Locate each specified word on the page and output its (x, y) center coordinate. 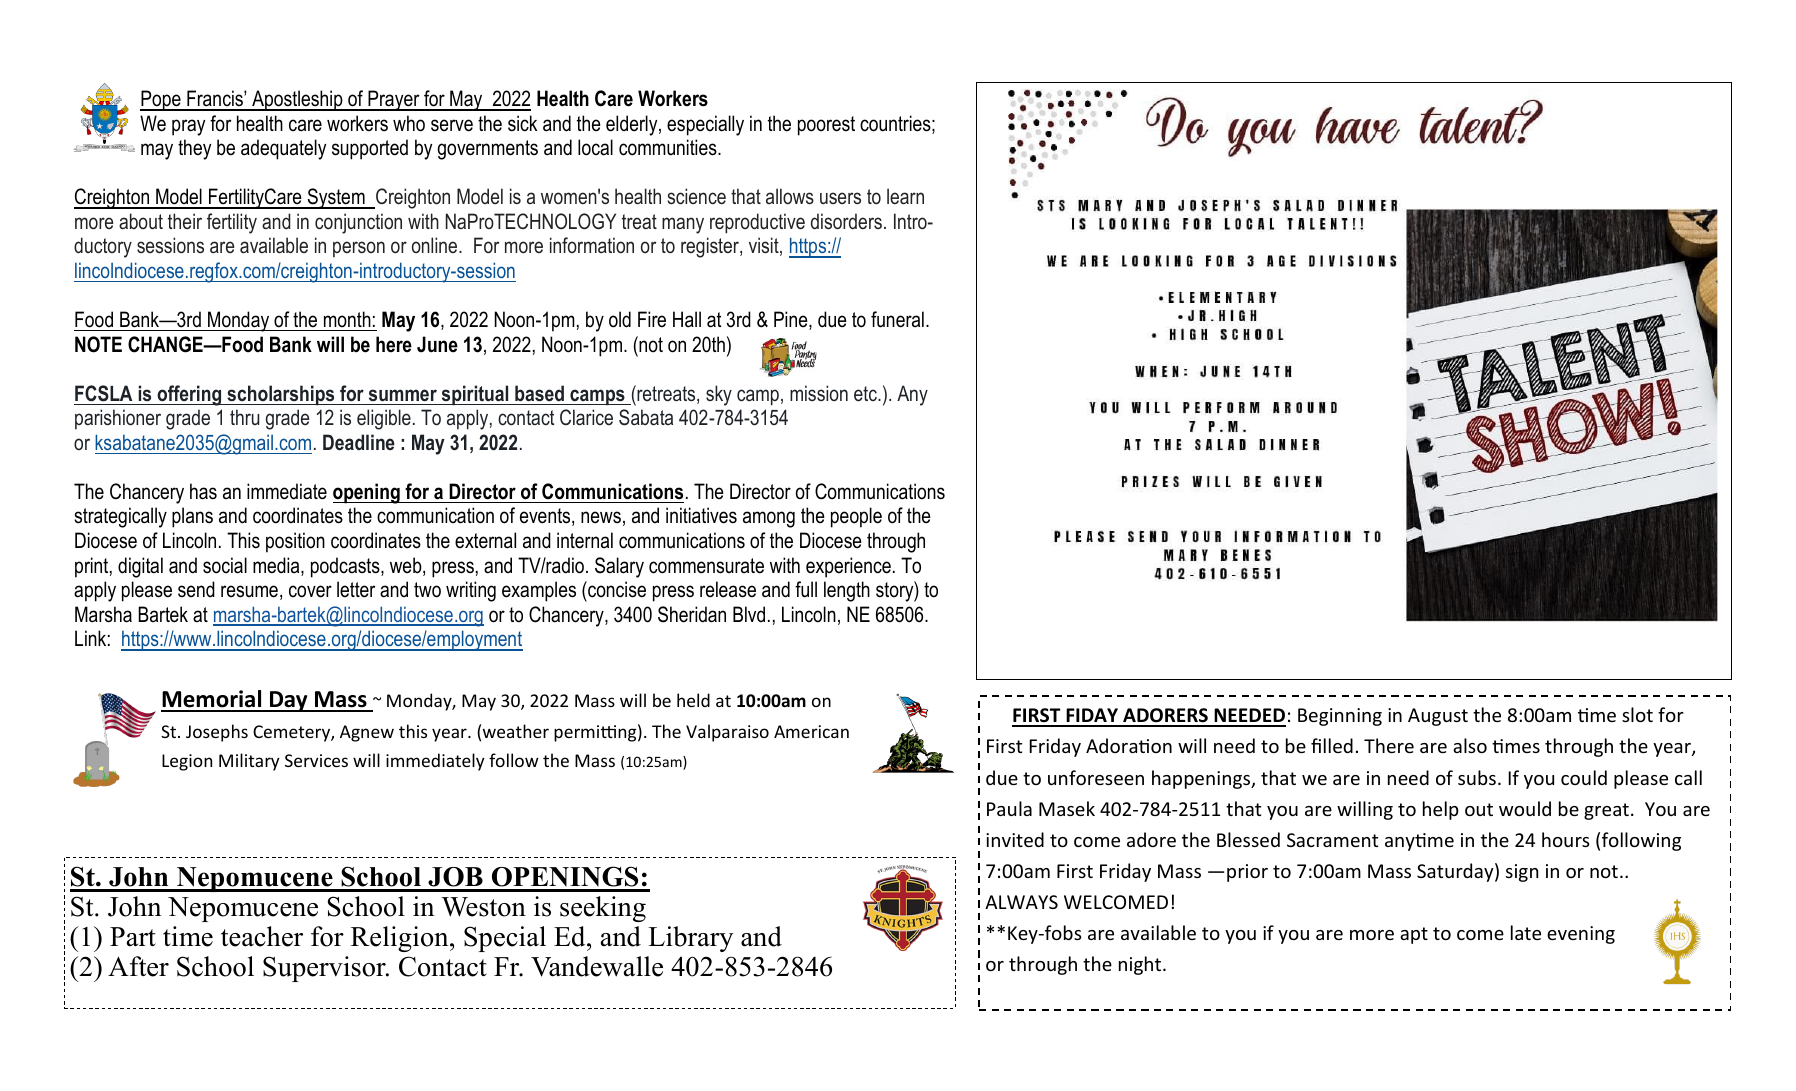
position (295, 542)
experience (848, 567)
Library (690, 939)
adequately (283, 149)
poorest (826, 126)
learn (905, 196)
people (856, 517)
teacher (262, 936)
